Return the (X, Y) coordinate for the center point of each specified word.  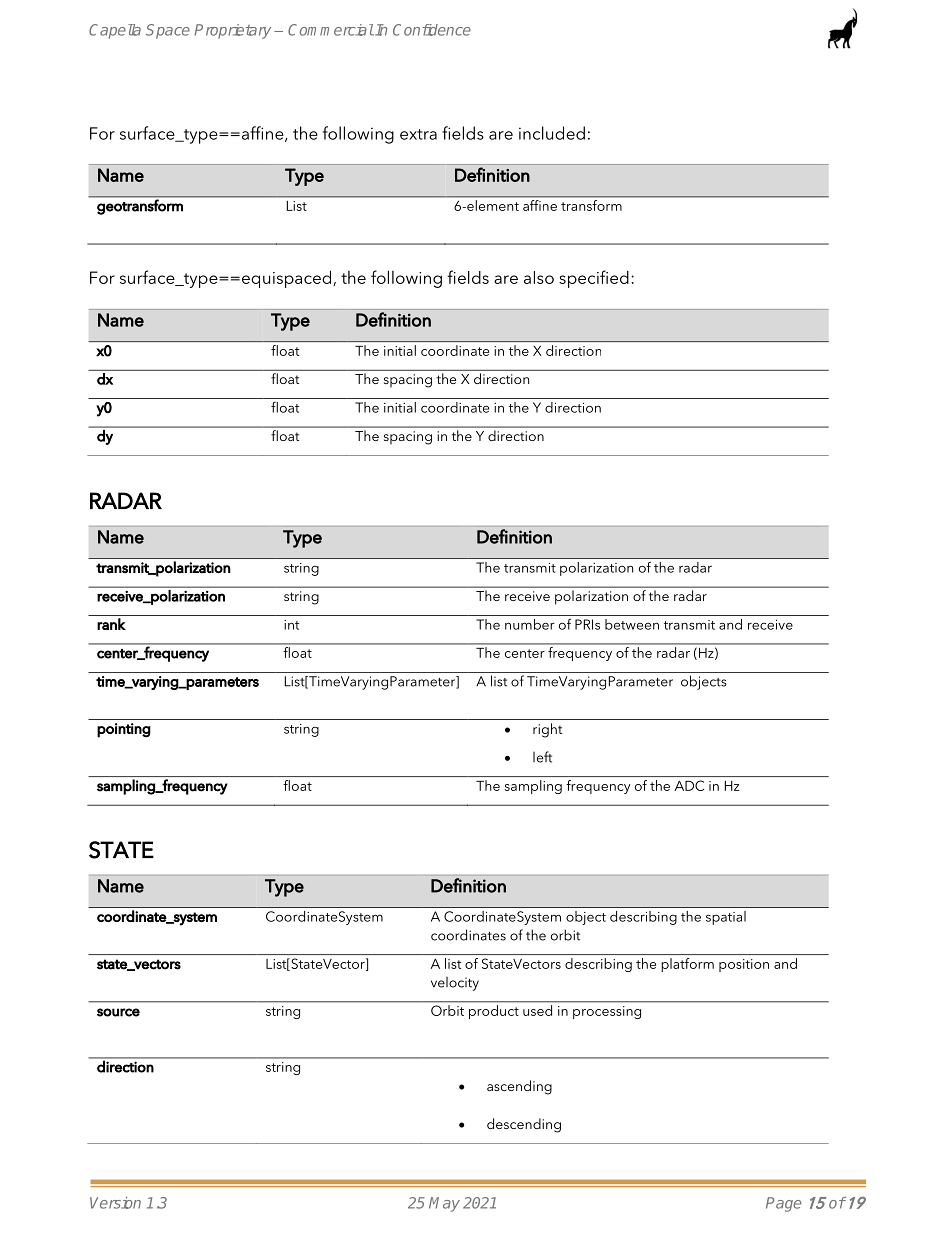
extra (418, 134)
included (552, 133)
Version (115, 1203)
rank (111, 624)
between (632, 624)
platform (687, 965)
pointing (124, 730)
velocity (455, 984)
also (539, 277)
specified (594, 279)
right (547, 730)
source (118, 1012)
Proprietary (232, 31)
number (530, 624)
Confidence (432, 30)
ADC (689, 785)
